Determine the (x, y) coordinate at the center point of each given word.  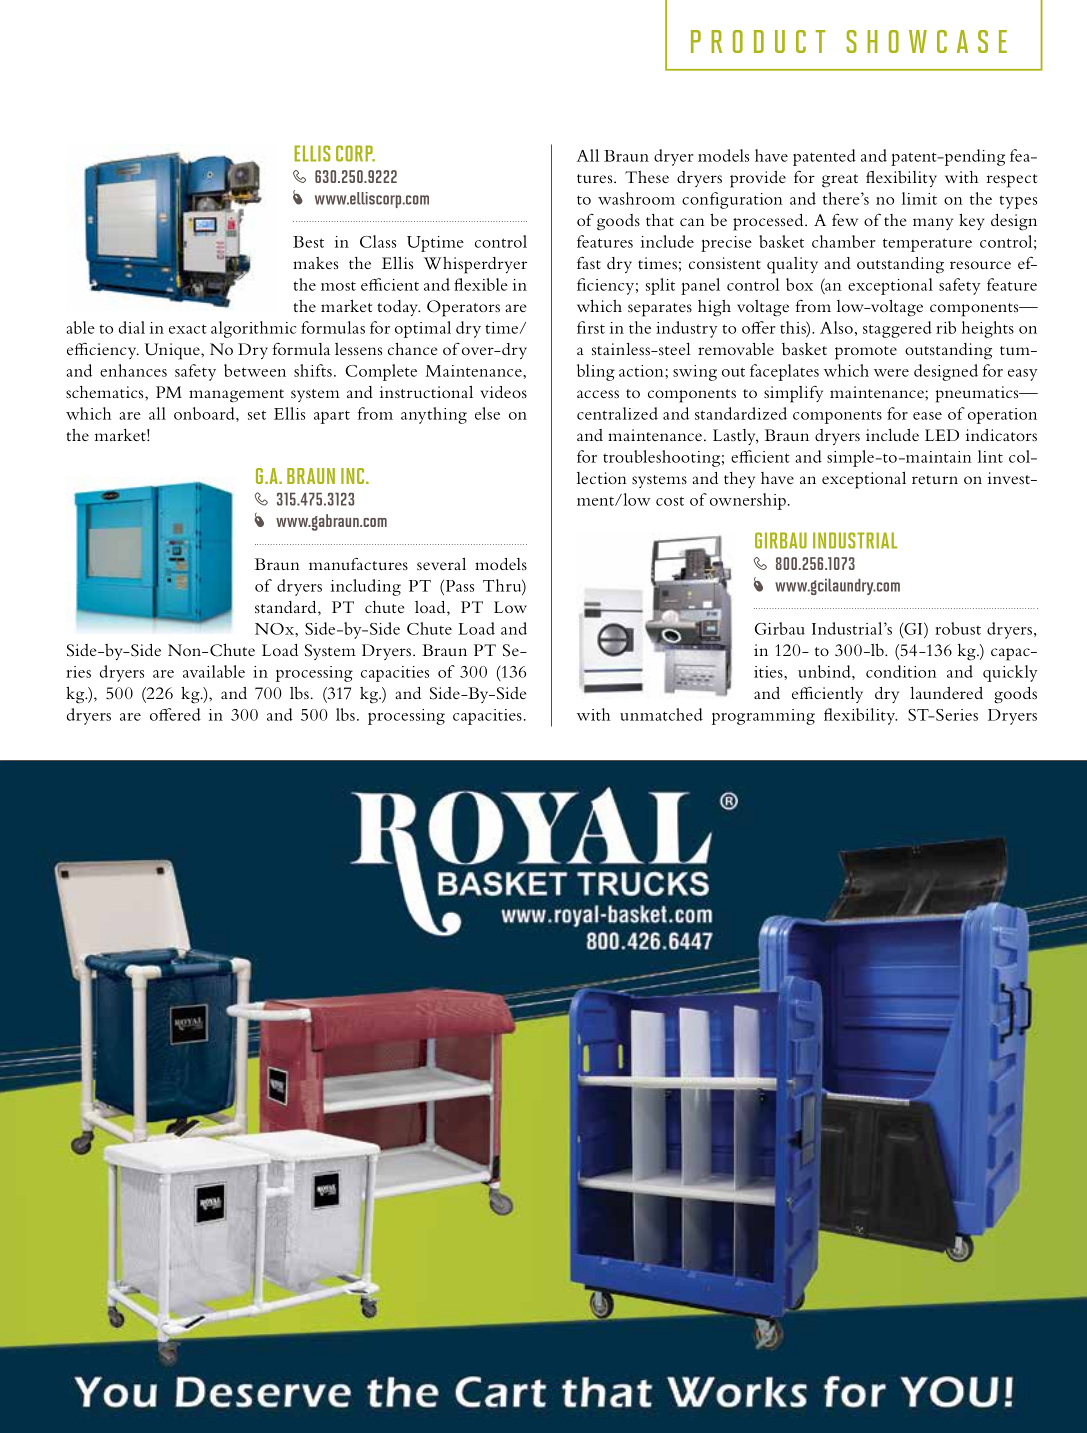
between (255, 370)
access (598, 394)
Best (308, 242)
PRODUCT (758, 41)
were (891, 373)
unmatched (661, 714)
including (366, 587)
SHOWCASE (926, 41)
